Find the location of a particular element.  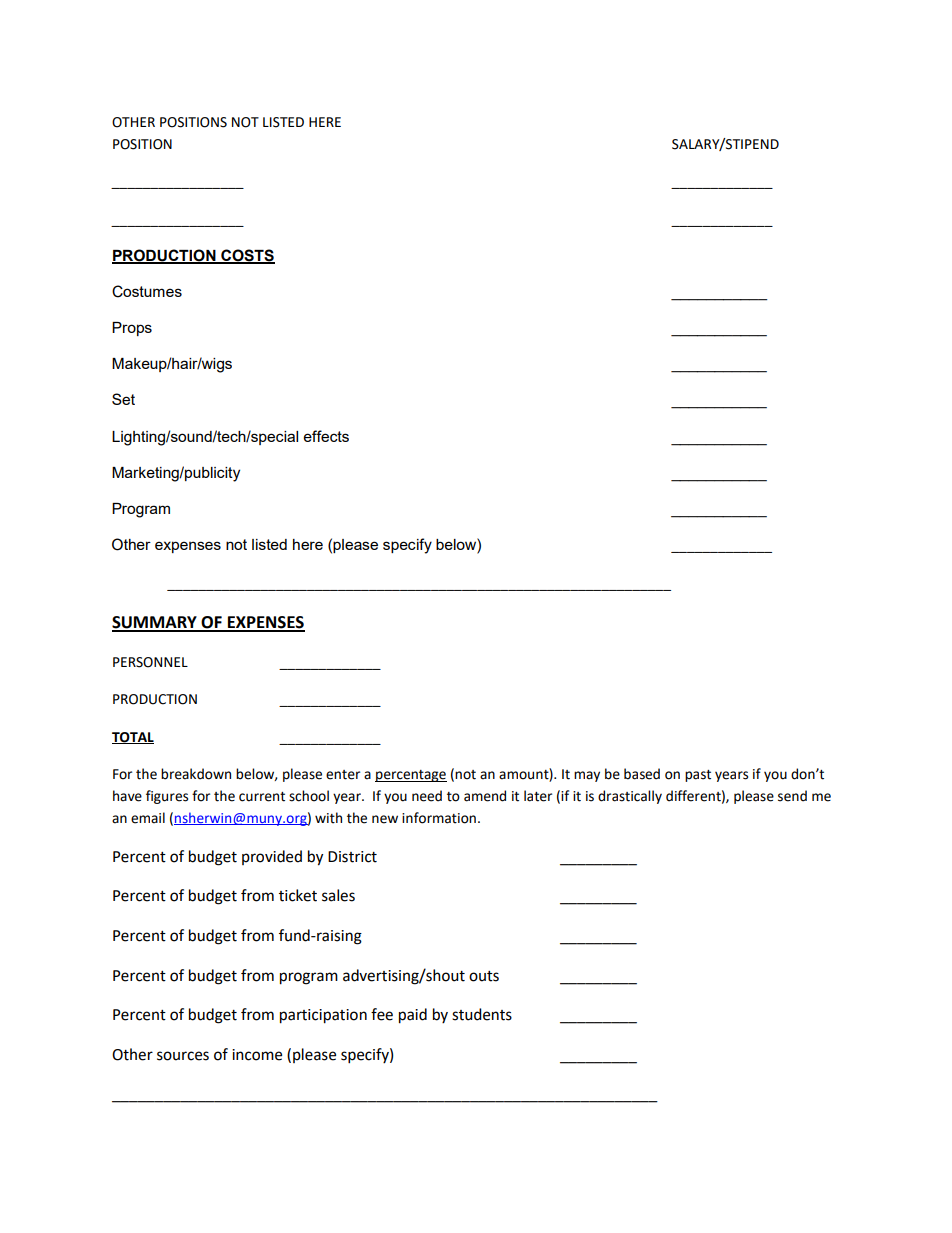

students is located at coordinates (482, 1014).
